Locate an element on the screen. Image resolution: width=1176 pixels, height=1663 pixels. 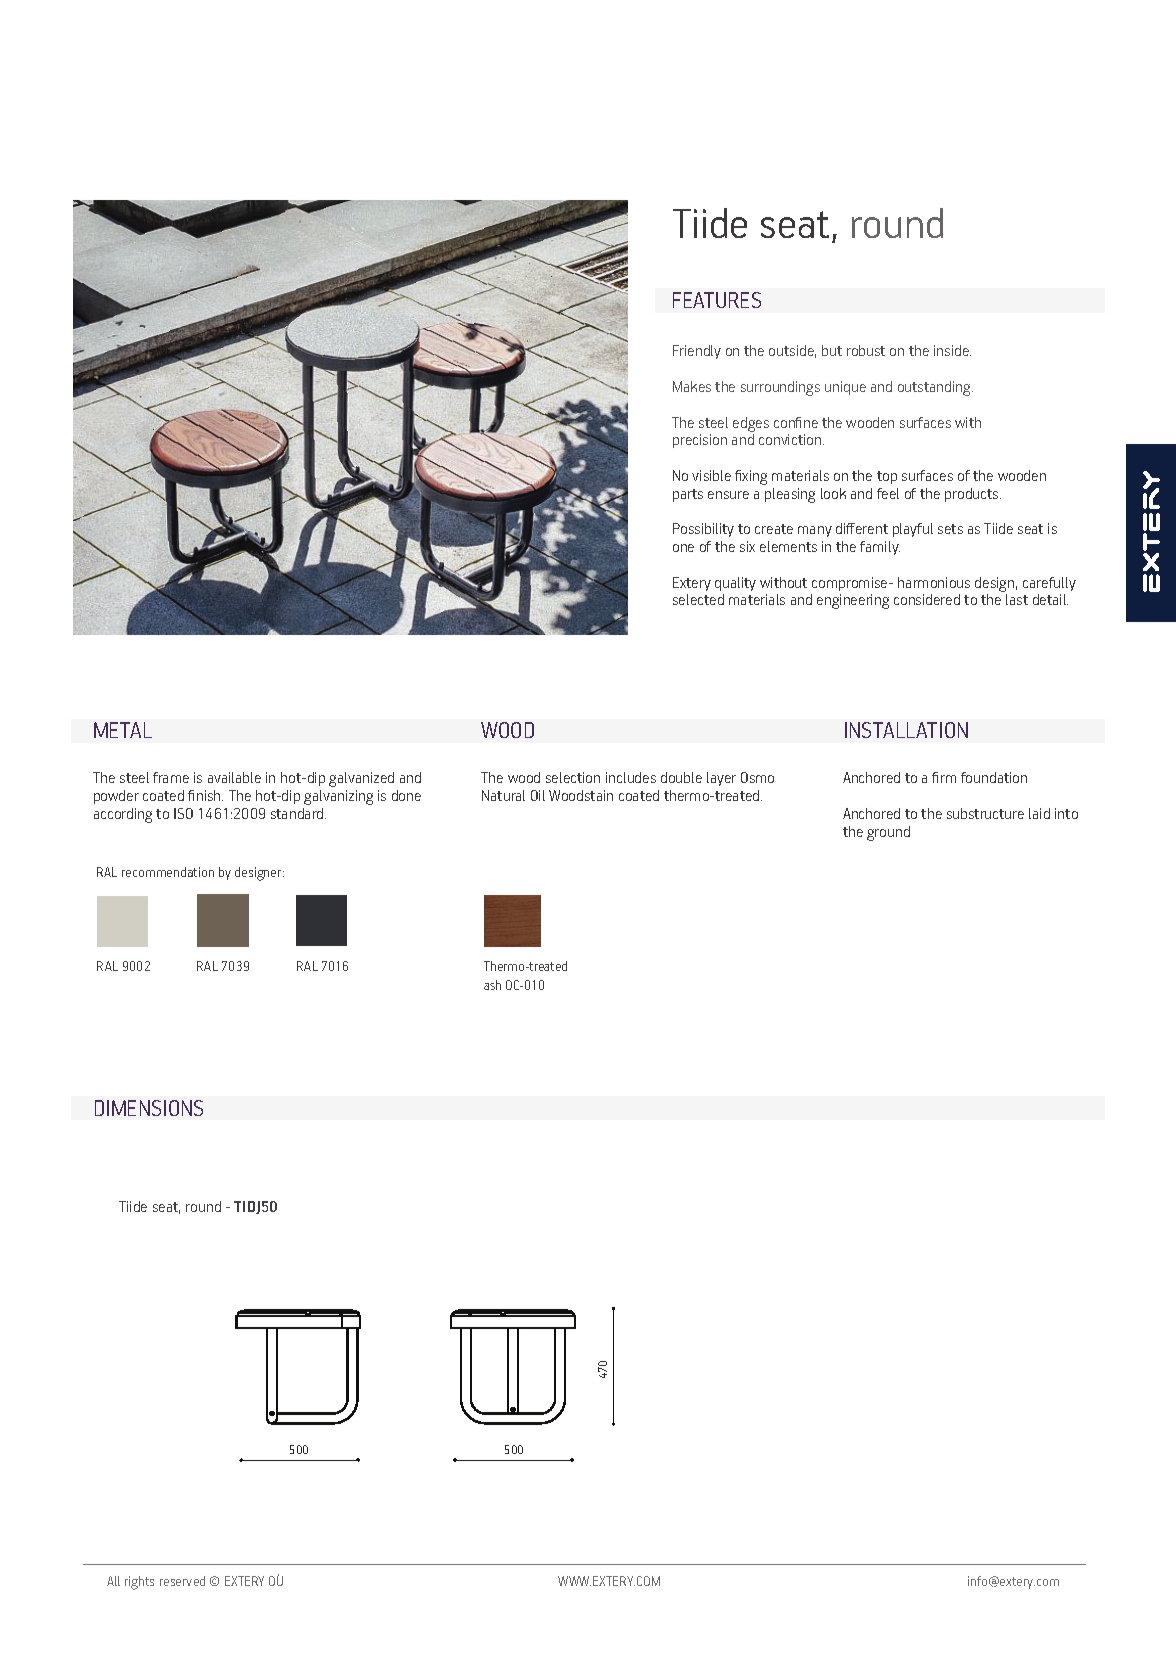
METAL is located at coordinates (123, 730).
